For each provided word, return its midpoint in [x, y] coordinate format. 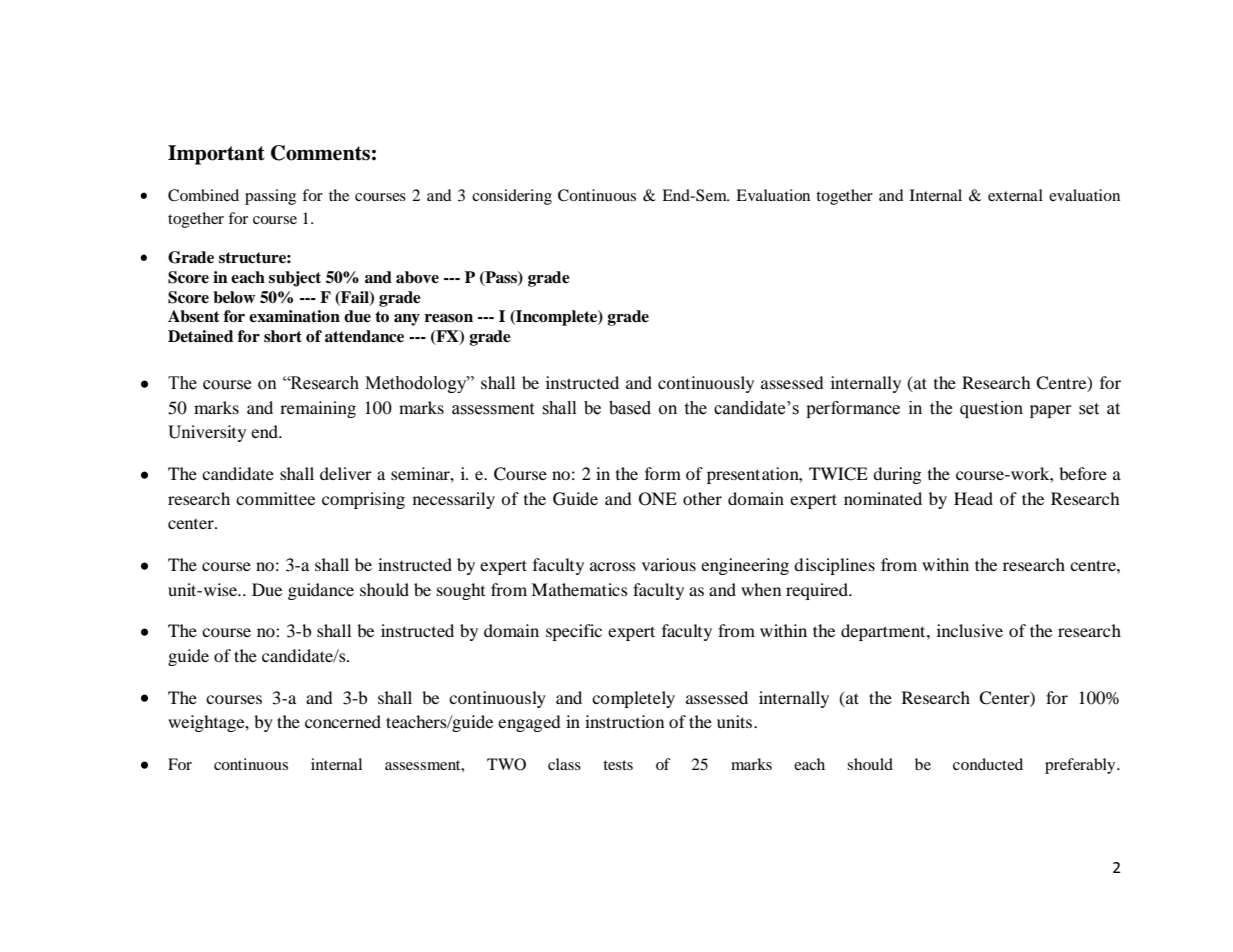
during [897, 475]
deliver [346, 473]
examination [294, 316]
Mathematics [579, 589]
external [1015, 195]
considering [512, 197]
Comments [320, 153]
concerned [343, 721]
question [991, 409]
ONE [658, 499]
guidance [321, 591]
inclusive [970, 630]
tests [618, 765]
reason [449, 318]
